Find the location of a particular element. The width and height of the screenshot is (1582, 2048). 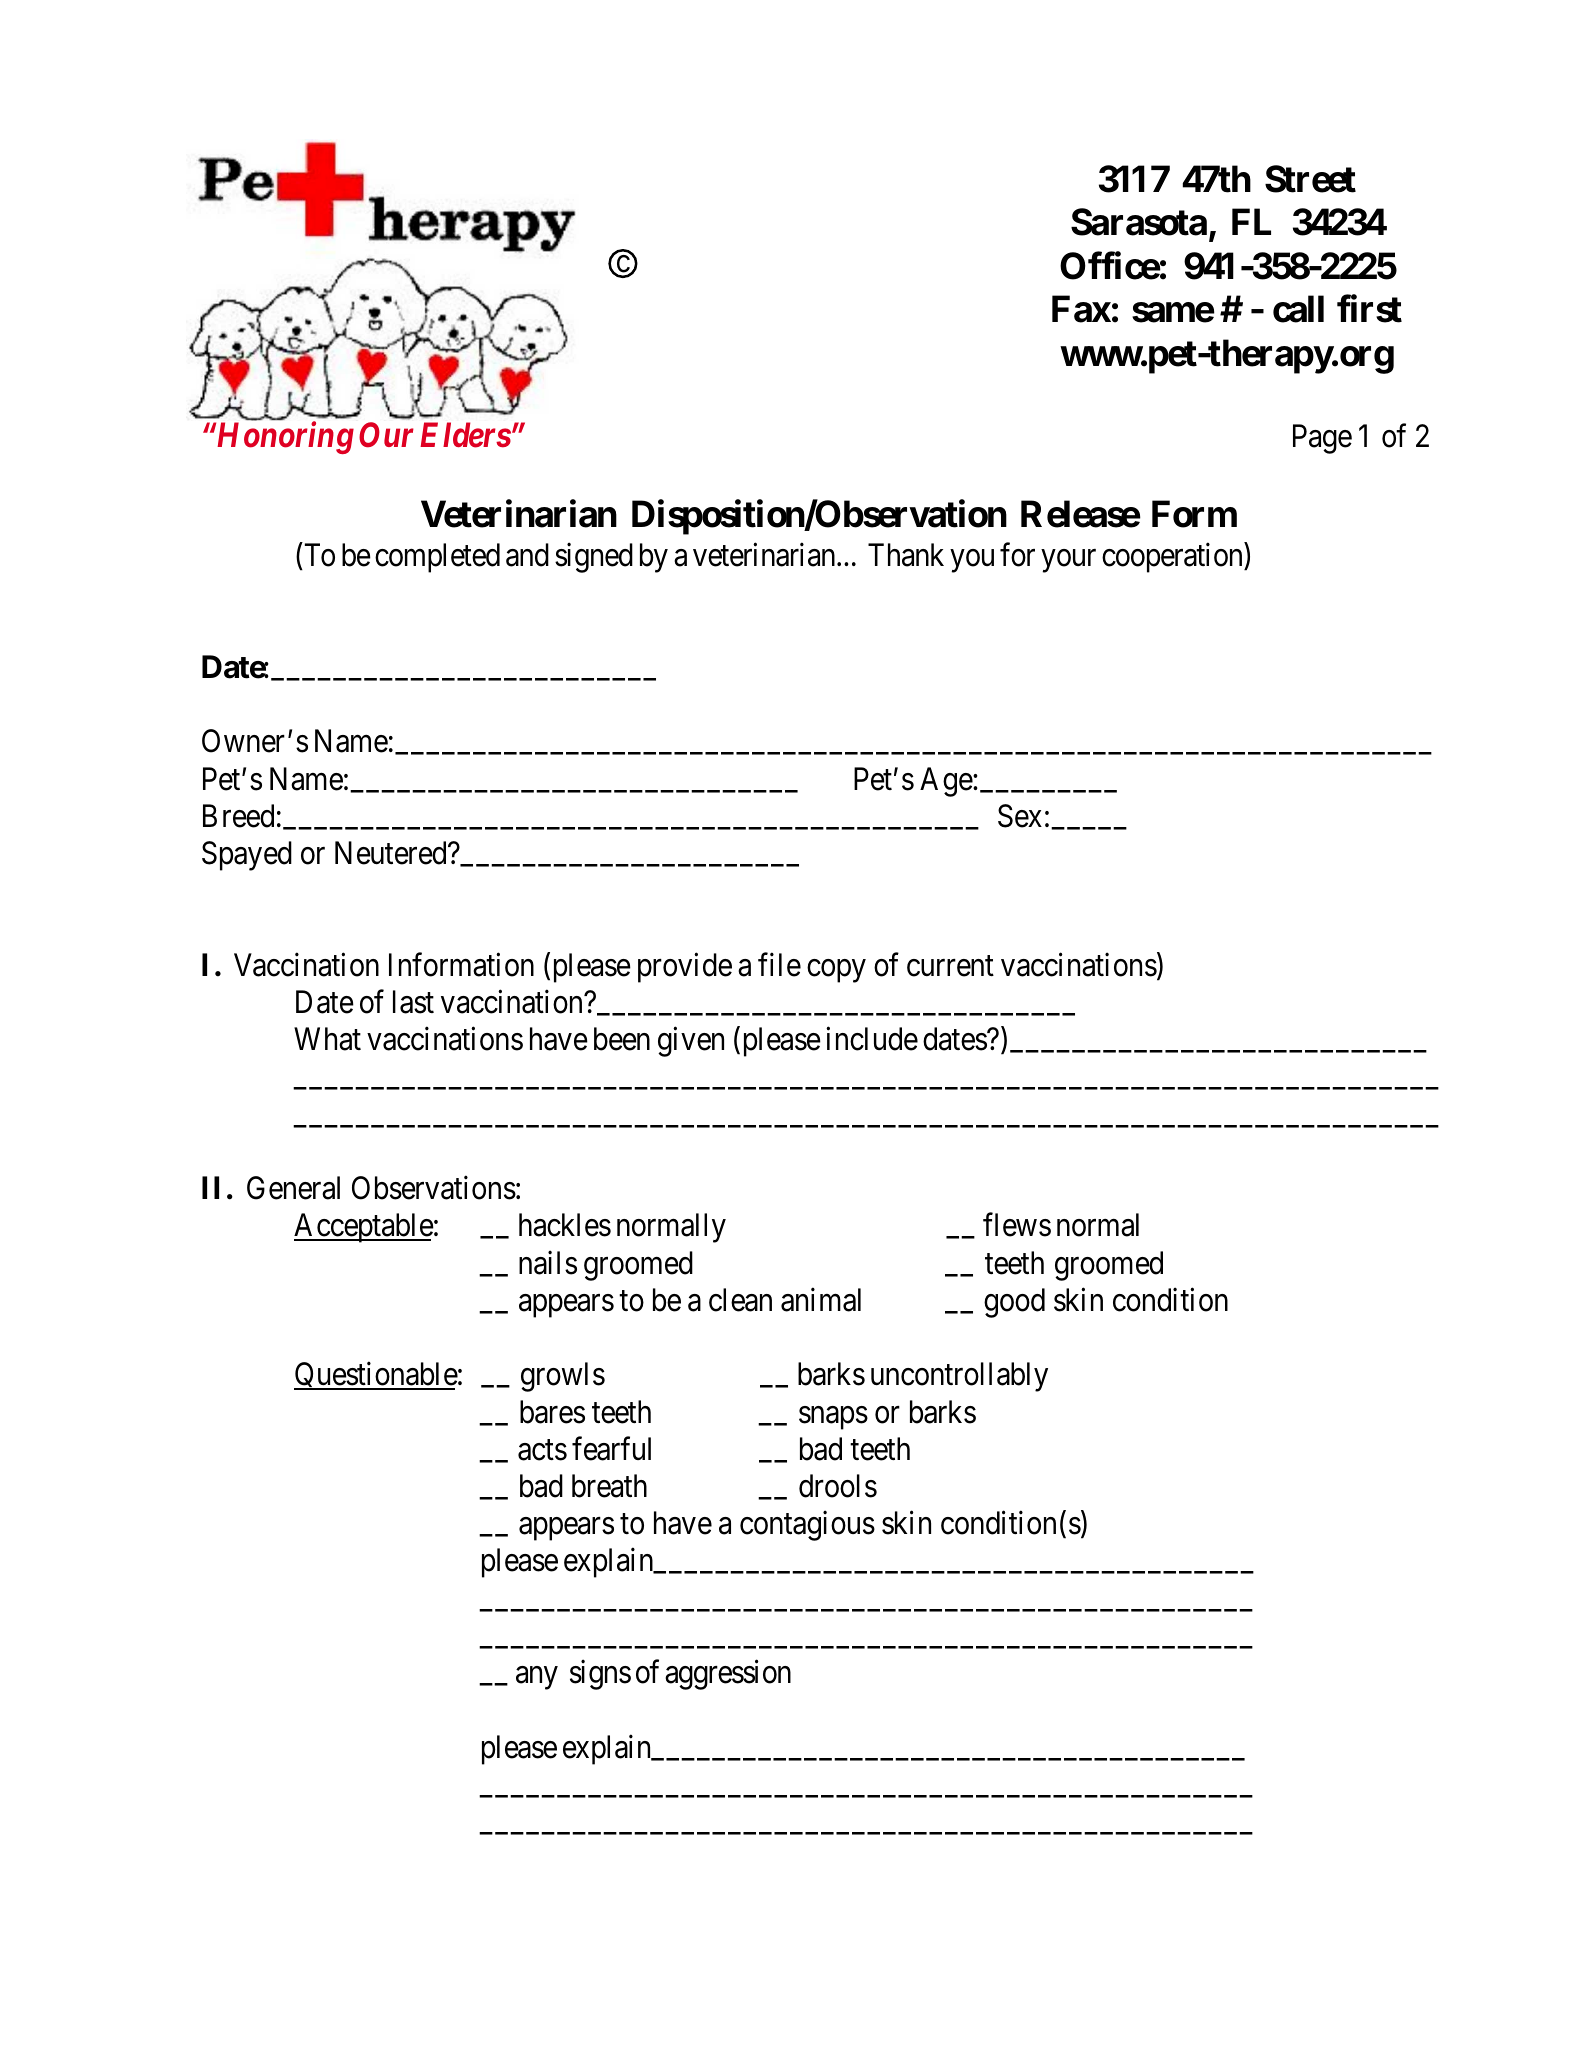

Fax is located at coordinates (1081, 309).
